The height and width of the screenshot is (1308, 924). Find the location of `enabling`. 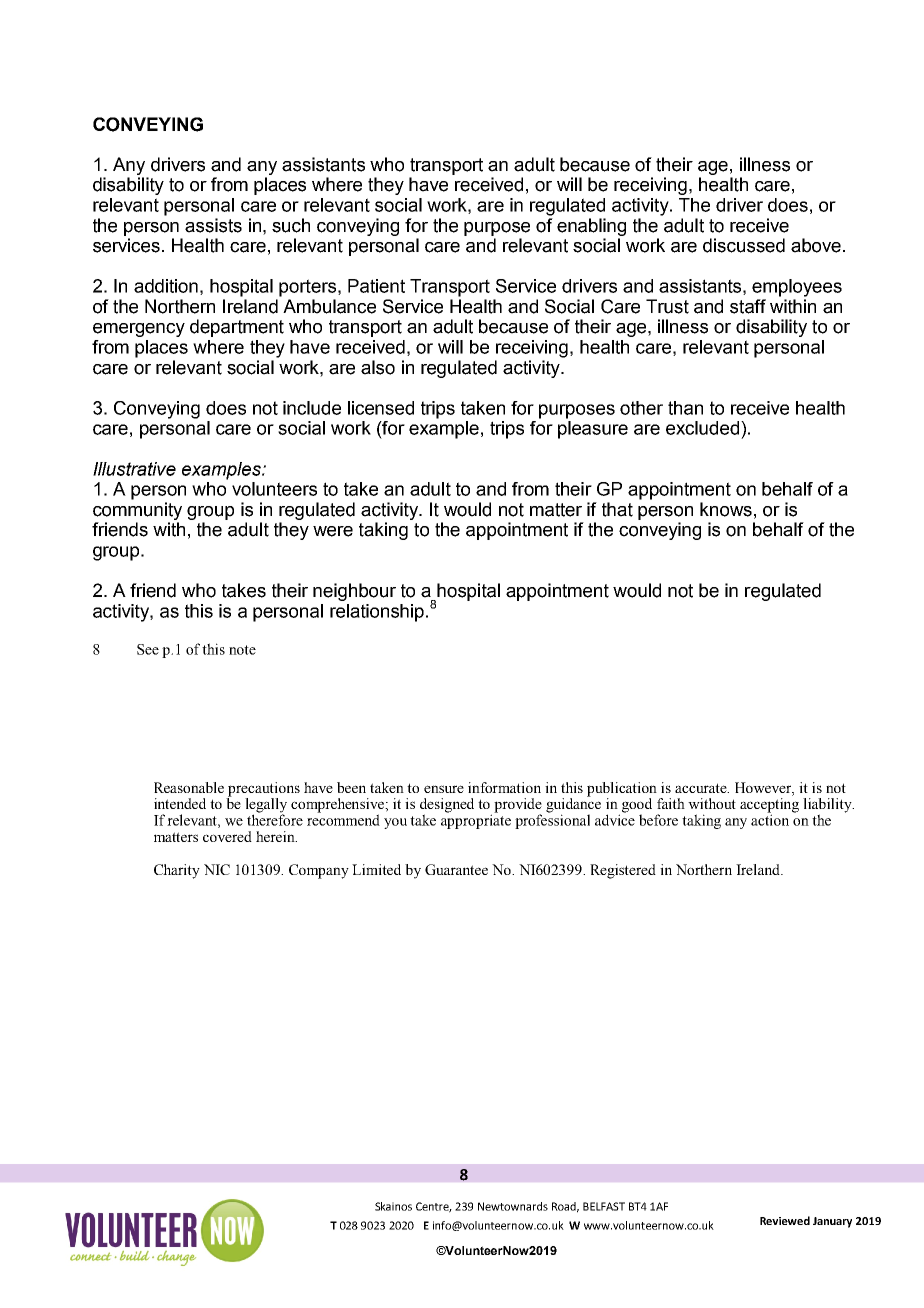

enabling is located at coordinates (591, 227).
